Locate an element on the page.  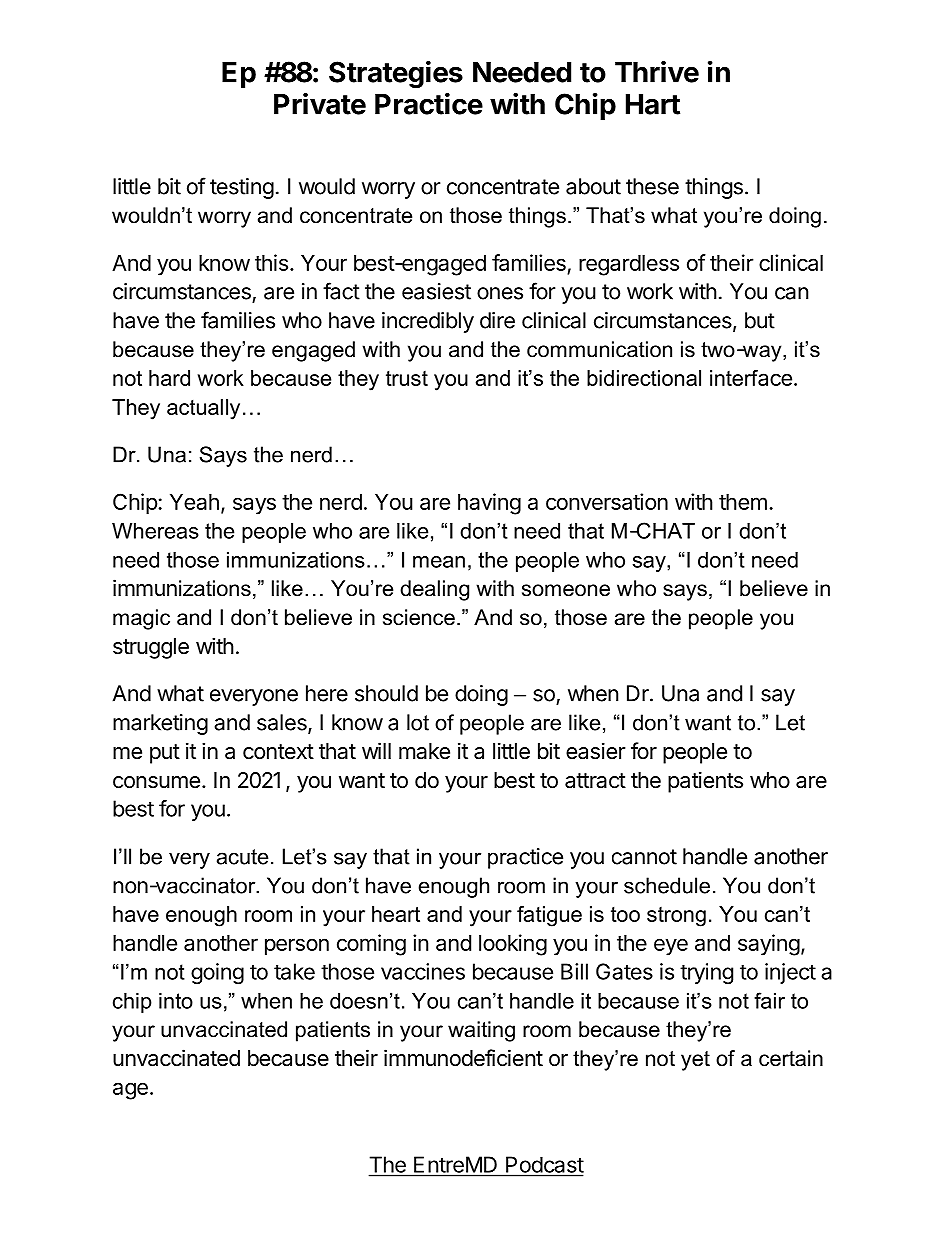
Hart is located at coordinates (653, 104).
